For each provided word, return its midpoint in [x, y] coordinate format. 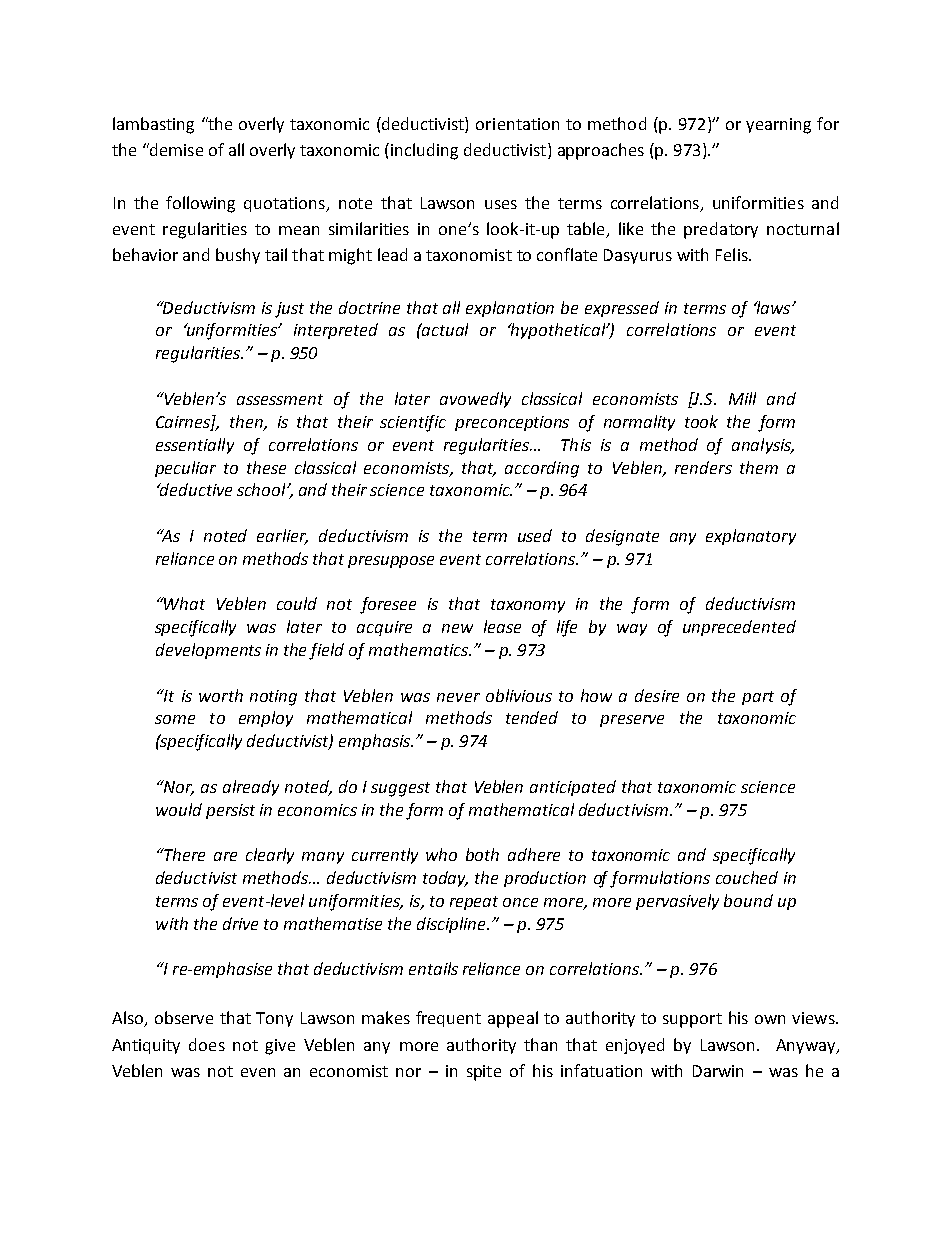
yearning [778, 126]
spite [484, 1073]
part [758, 698]
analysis [763, 446]
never [458, 697]
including [424, 151]
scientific [413, 423]
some [175, 719]
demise [175, 149]
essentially [195, 446]
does [207, 1044]
